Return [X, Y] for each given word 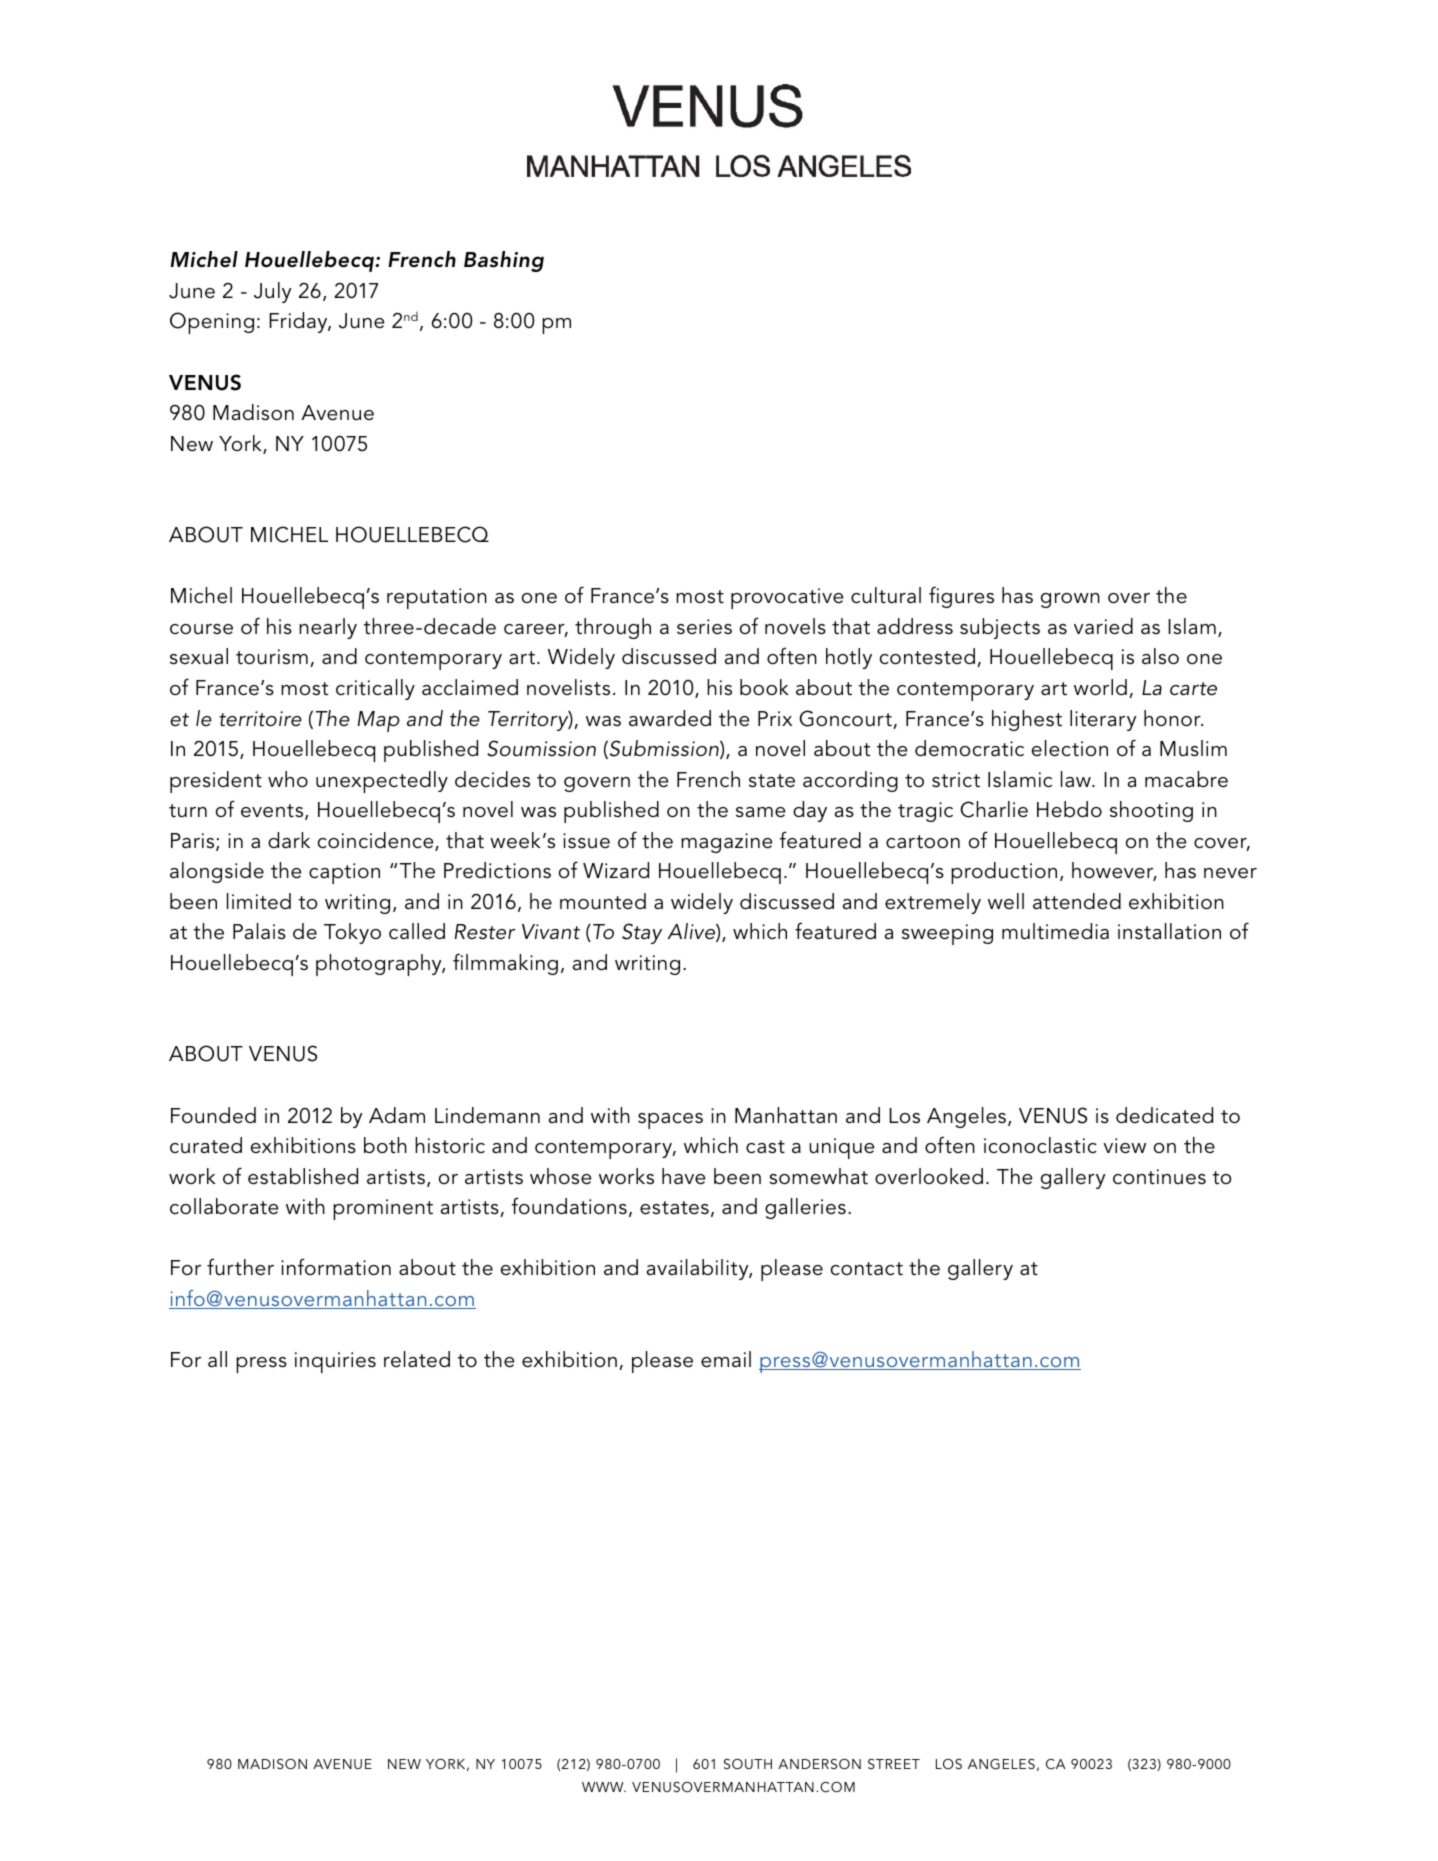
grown [1070, 600]
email [726, 1359]
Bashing [504, 261]
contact [867, 1269]
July [273, 292]
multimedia [1055, 931]
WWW [604, 1787]
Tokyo [352, 933]
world [1100, 687]
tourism [272, 657]
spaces [670, 1121]
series [704, 627]
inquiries [335, 1362]
